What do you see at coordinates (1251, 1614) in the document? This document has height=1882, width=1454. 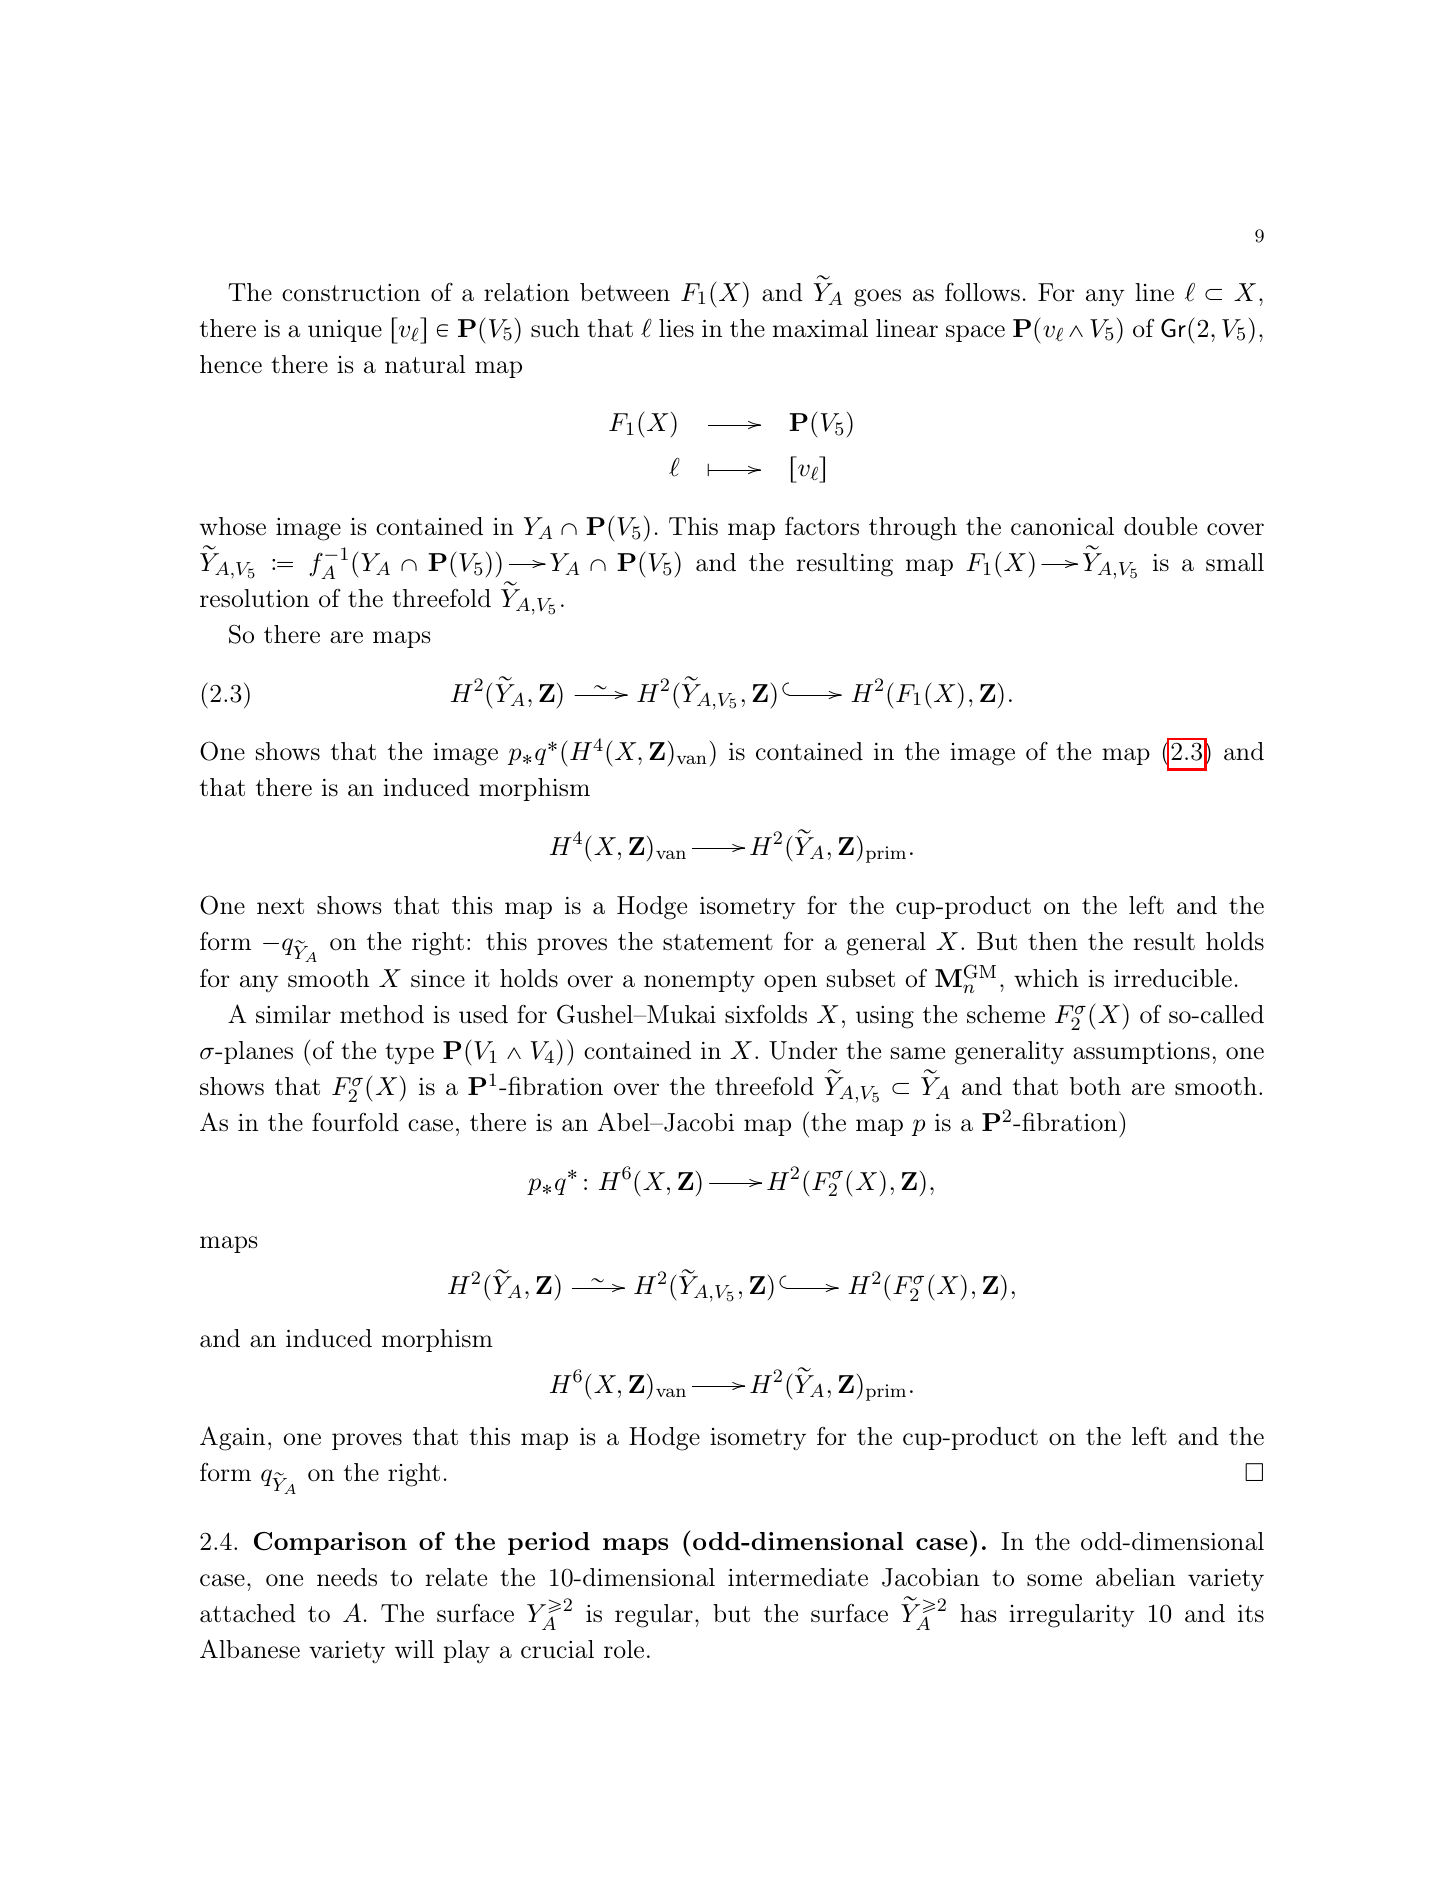 I see `its` at bounding box center [1251, 1614].
